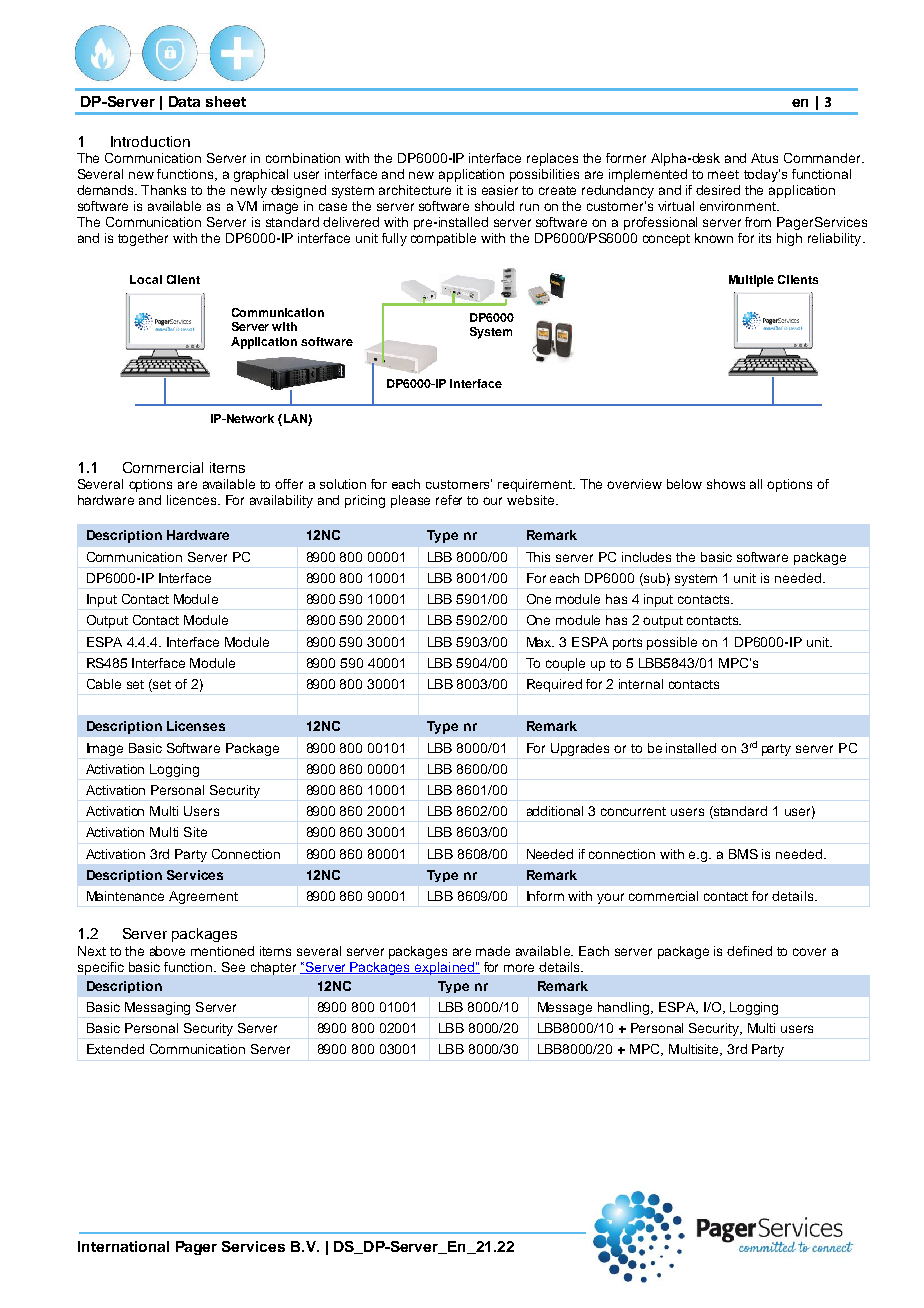 This screenshot has height=1308, width=924. Describe the element at coordinates (672, 643) in the screenshot. I see `possible` at that location.
